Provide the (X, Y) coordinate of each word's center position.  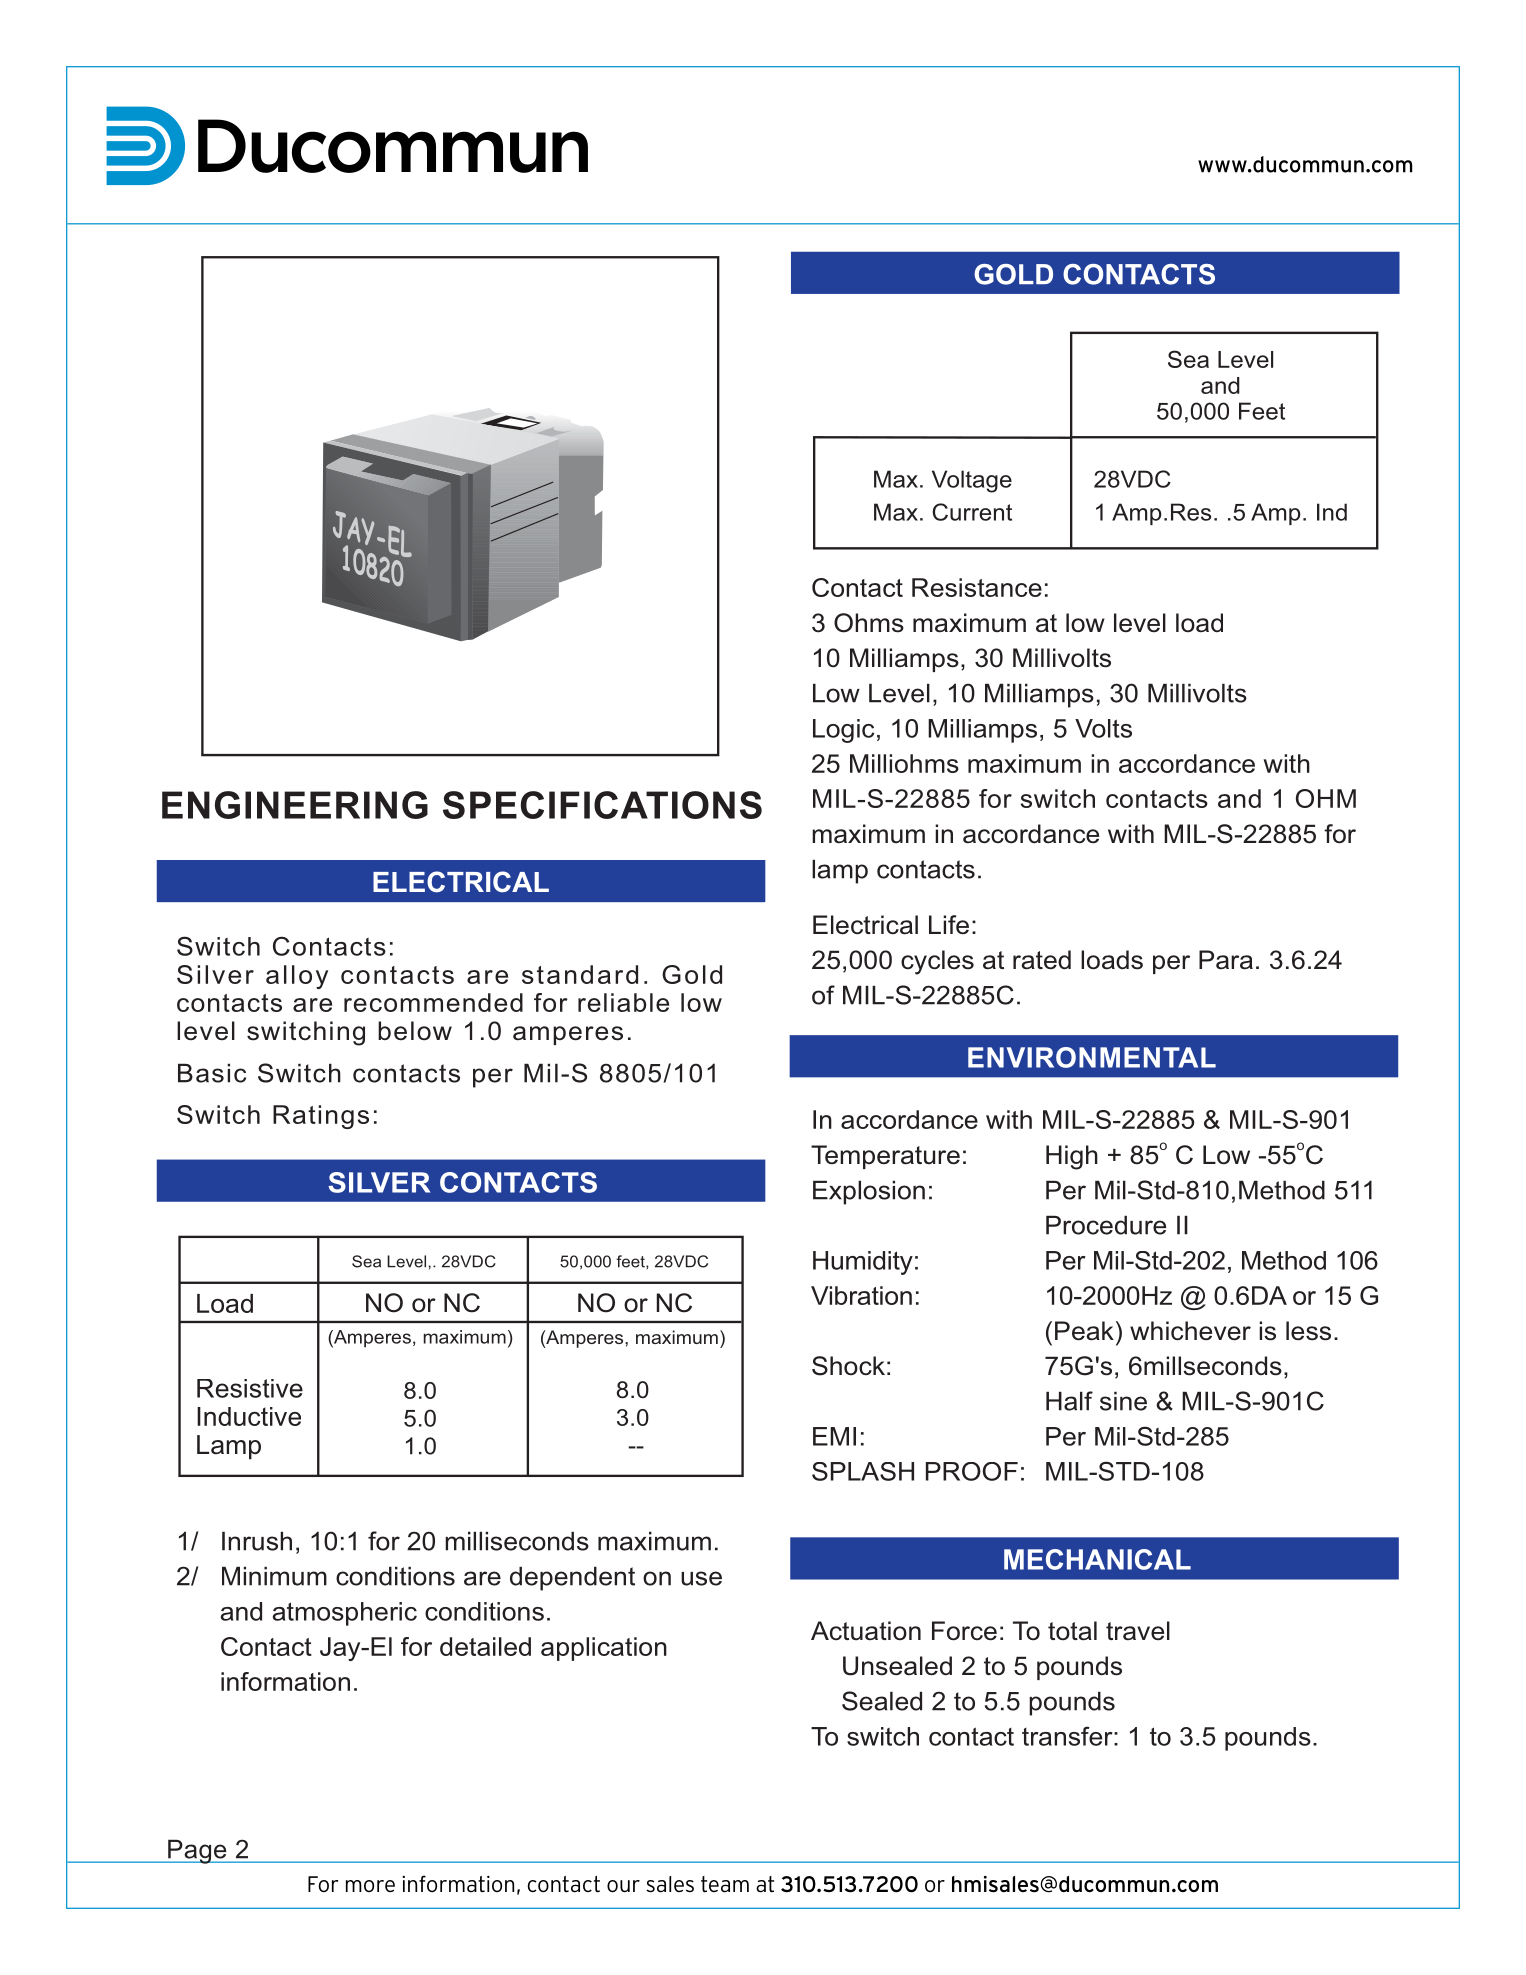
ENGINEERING (295, 805)
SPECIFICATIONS (602, 805)
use (701, 1578)
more (370, 1886)
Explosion (869, 1193)
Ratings (321, 1117)
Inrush (257, 1541)
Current (972, 512)
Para (1226, 960)
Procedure (1106, 1225)
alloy (297, 977)
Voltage (972, 481)
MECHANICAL (1097, 1559)
